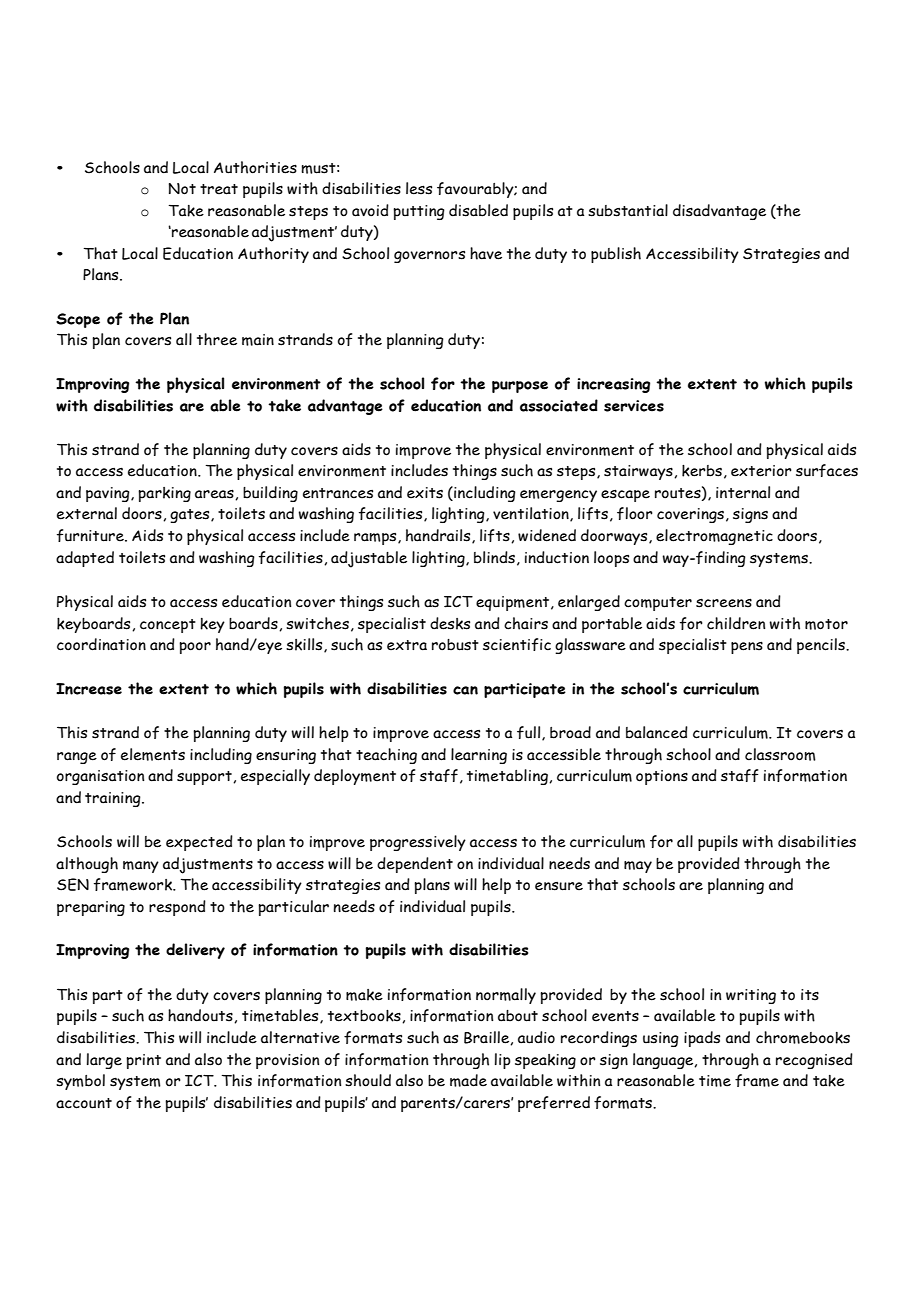  I want to click on substantial, so click(628, 210).
